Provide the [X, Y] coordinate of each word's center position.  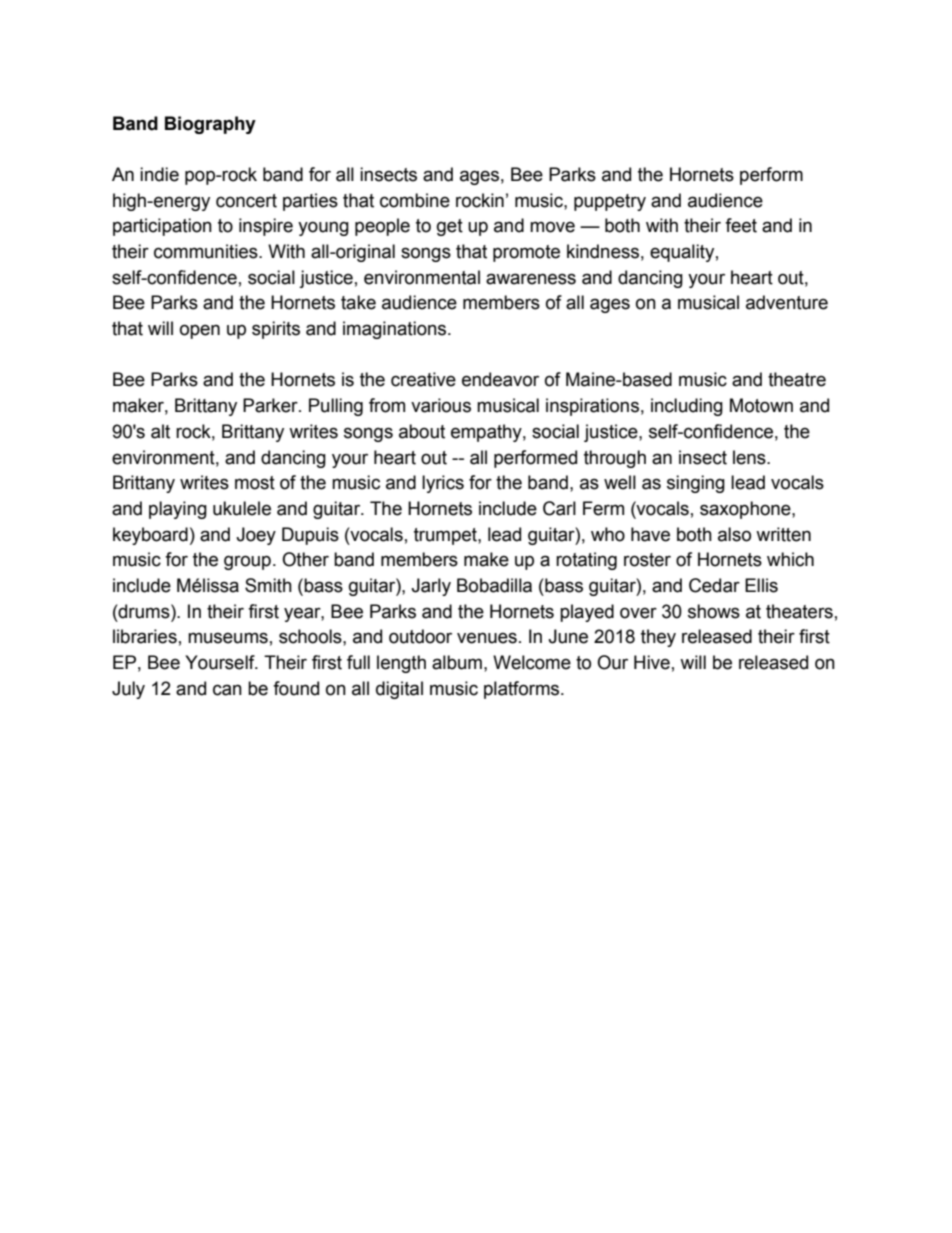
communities [207, 251]
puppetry [610, 202]
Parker [271, 405]
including [687, 407]
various [441, 405]
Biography [210, 125]
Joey [256, 536]
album [457, 662]
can [227, 690]
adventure [787, 302]
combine [415, 200]
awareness [531, 279]
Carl [559, 508]
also [734, 534]
